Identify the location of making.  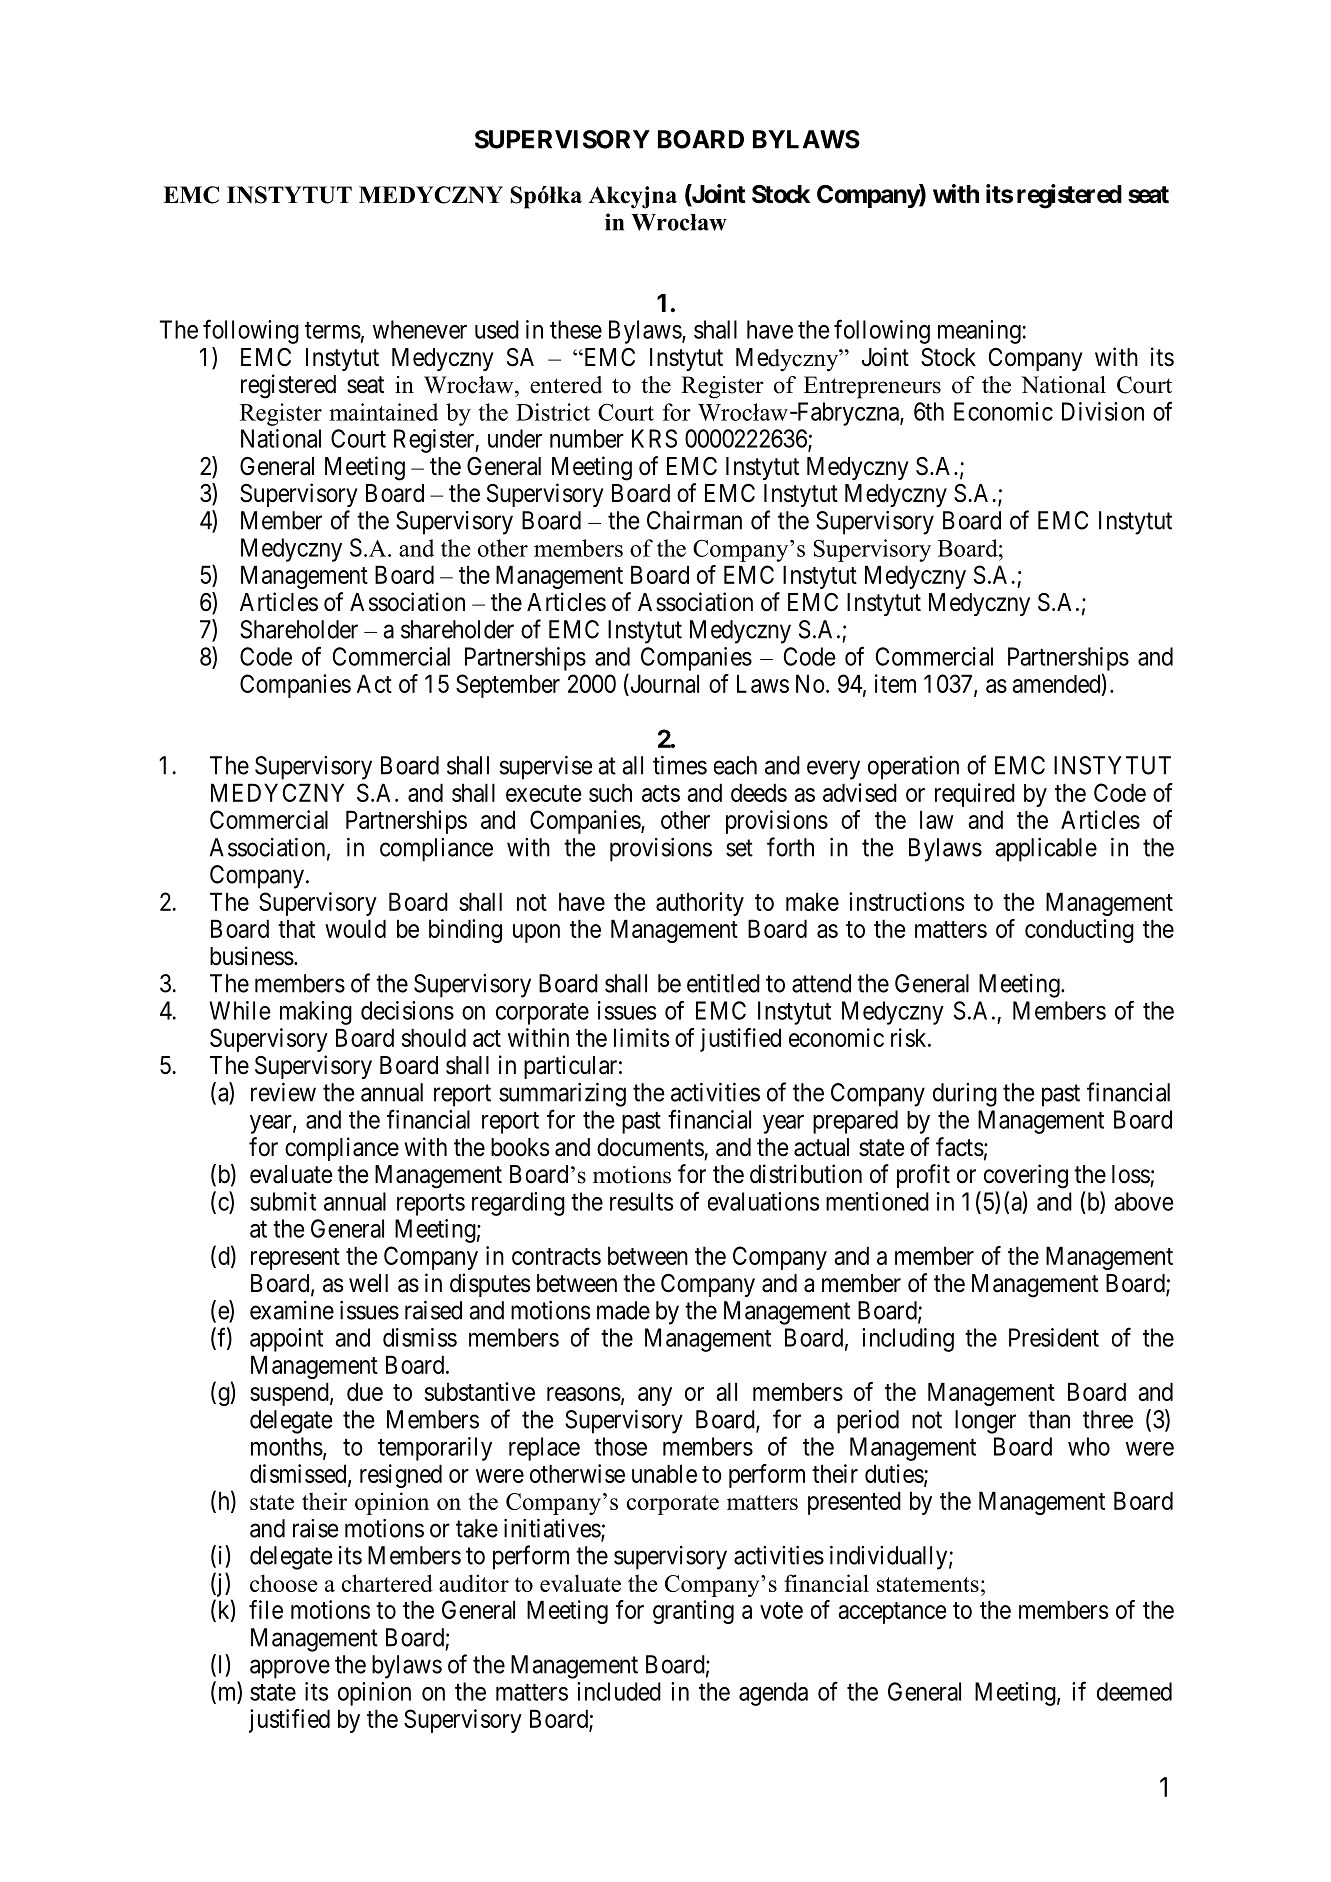
(316, 1013).
